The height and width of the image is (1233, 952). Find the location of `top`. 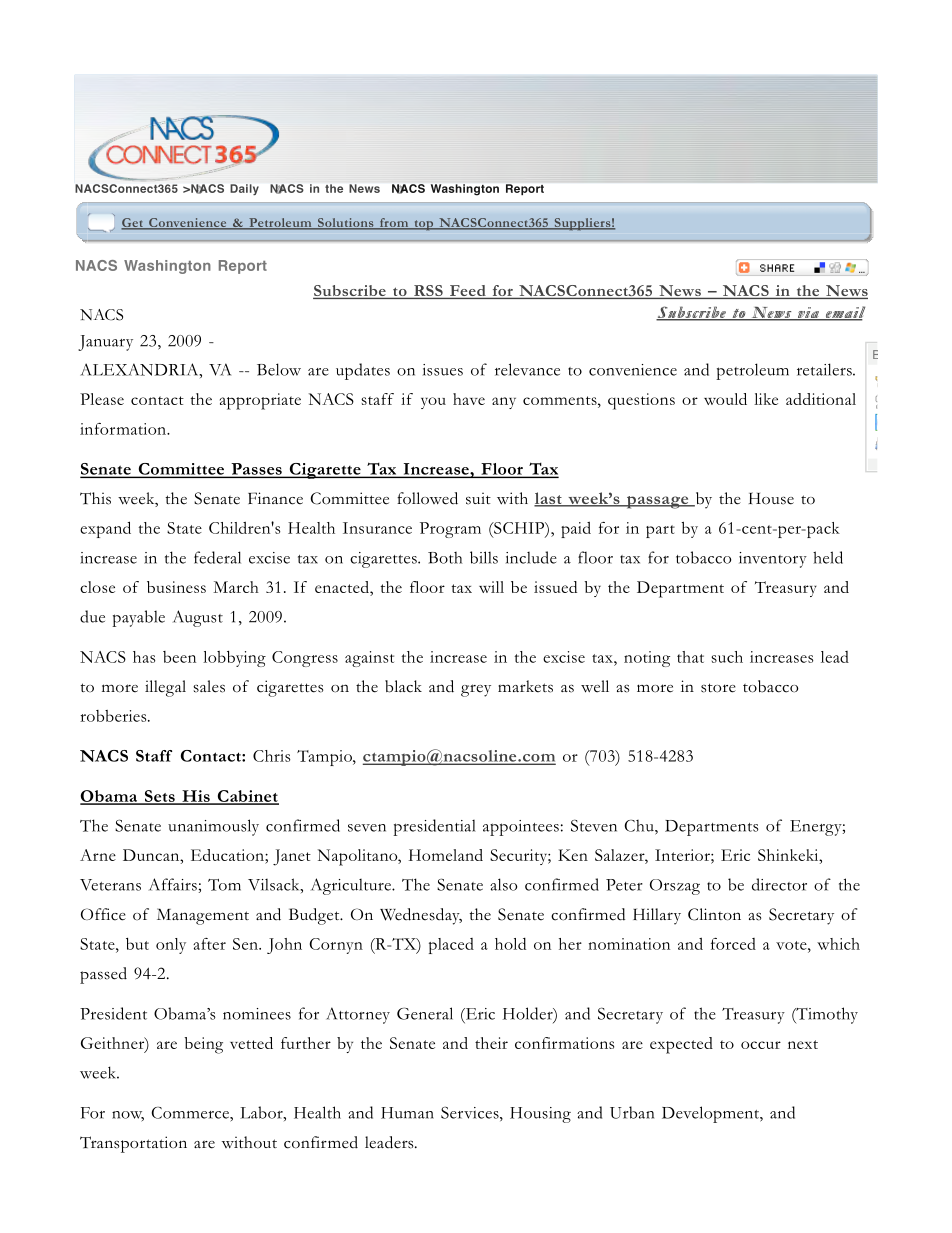

top is located at coordinates (424, 225).
